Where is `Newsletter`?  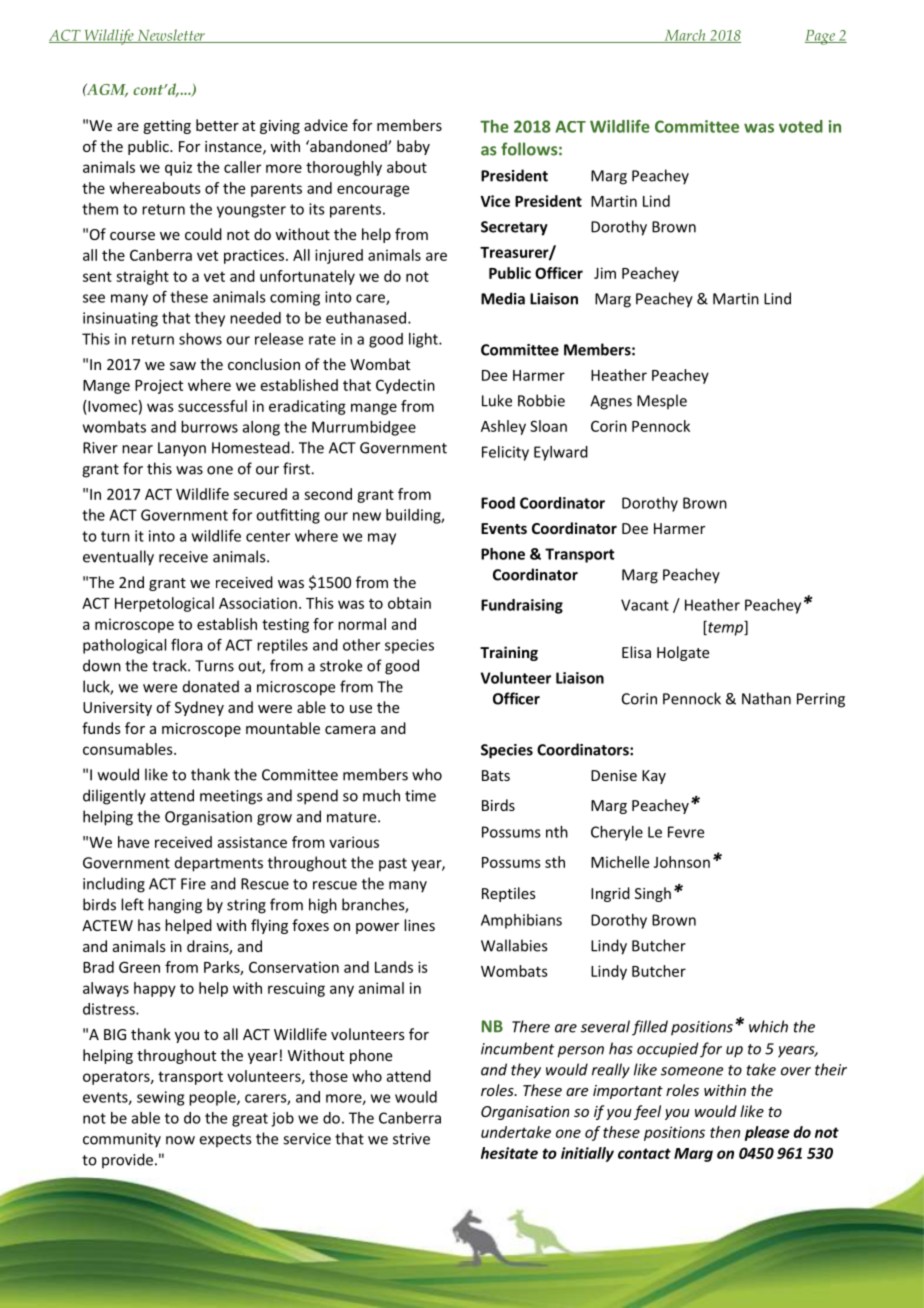 Newsletter is located at coordinates (171, 36).
